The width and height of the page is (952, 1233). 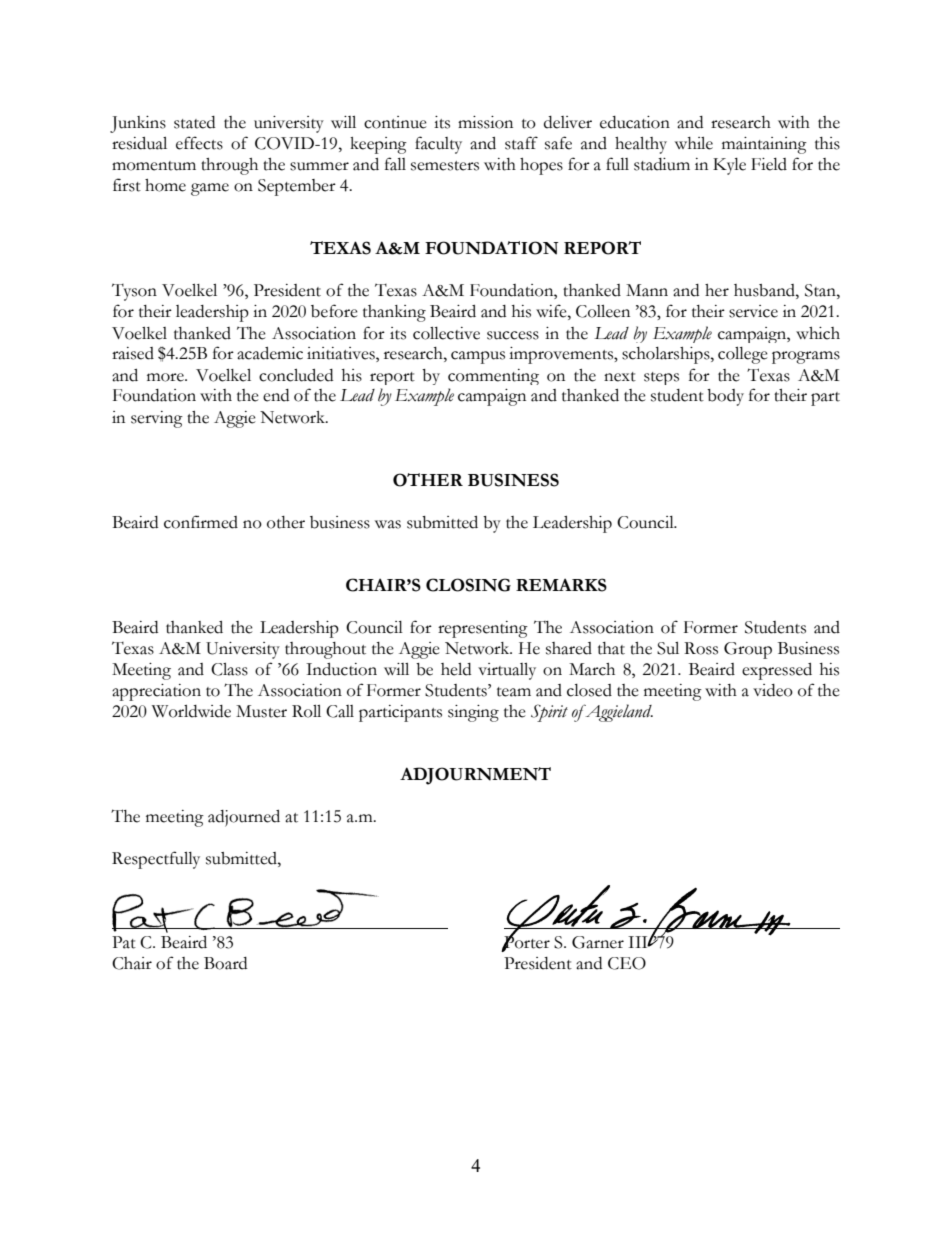 I want to click on confirmed, so click(x=201, y=522).
